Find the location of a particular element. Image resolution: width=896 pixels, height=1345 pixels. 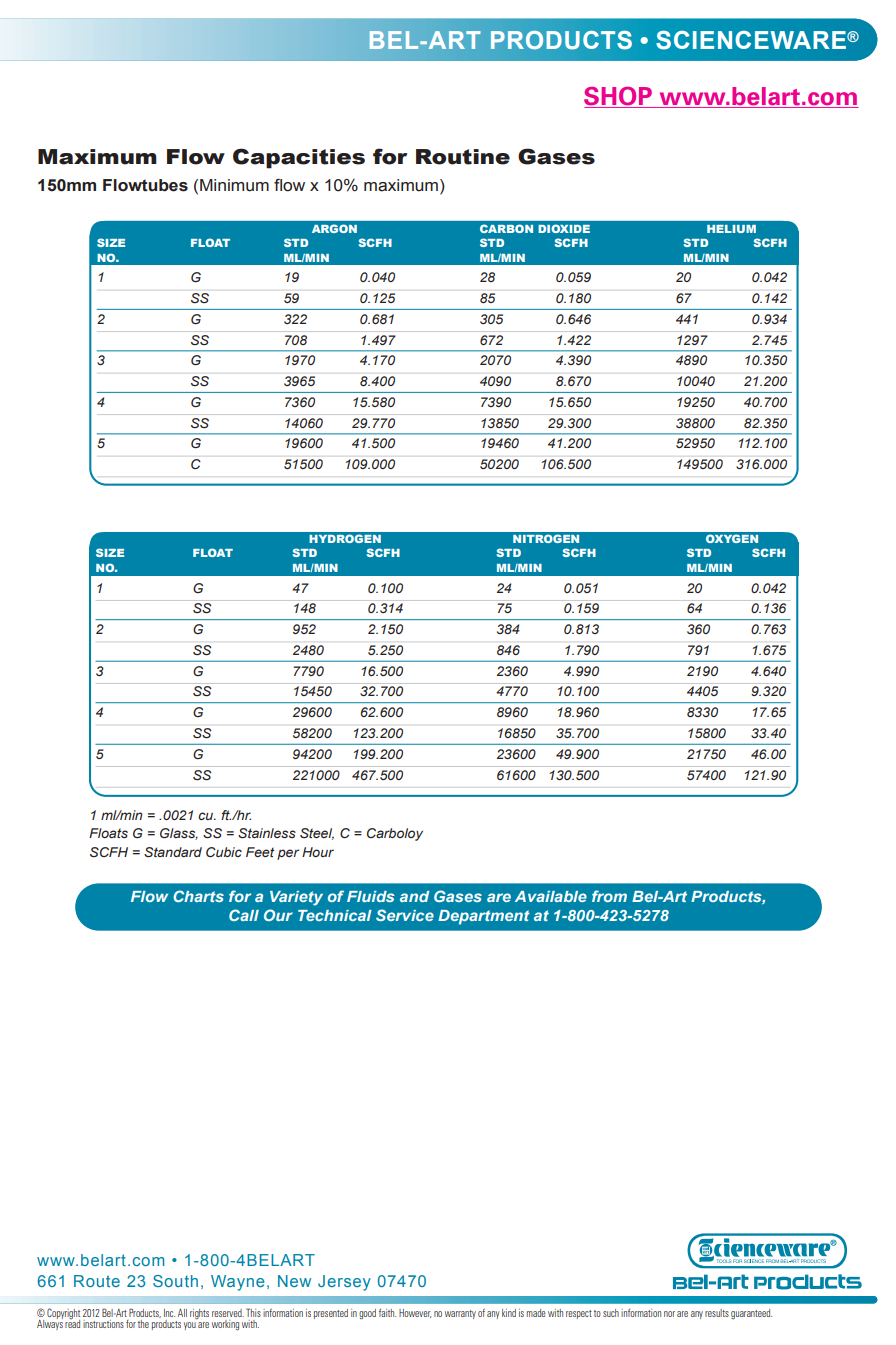

Glass is located at coordinates (179, 834).
